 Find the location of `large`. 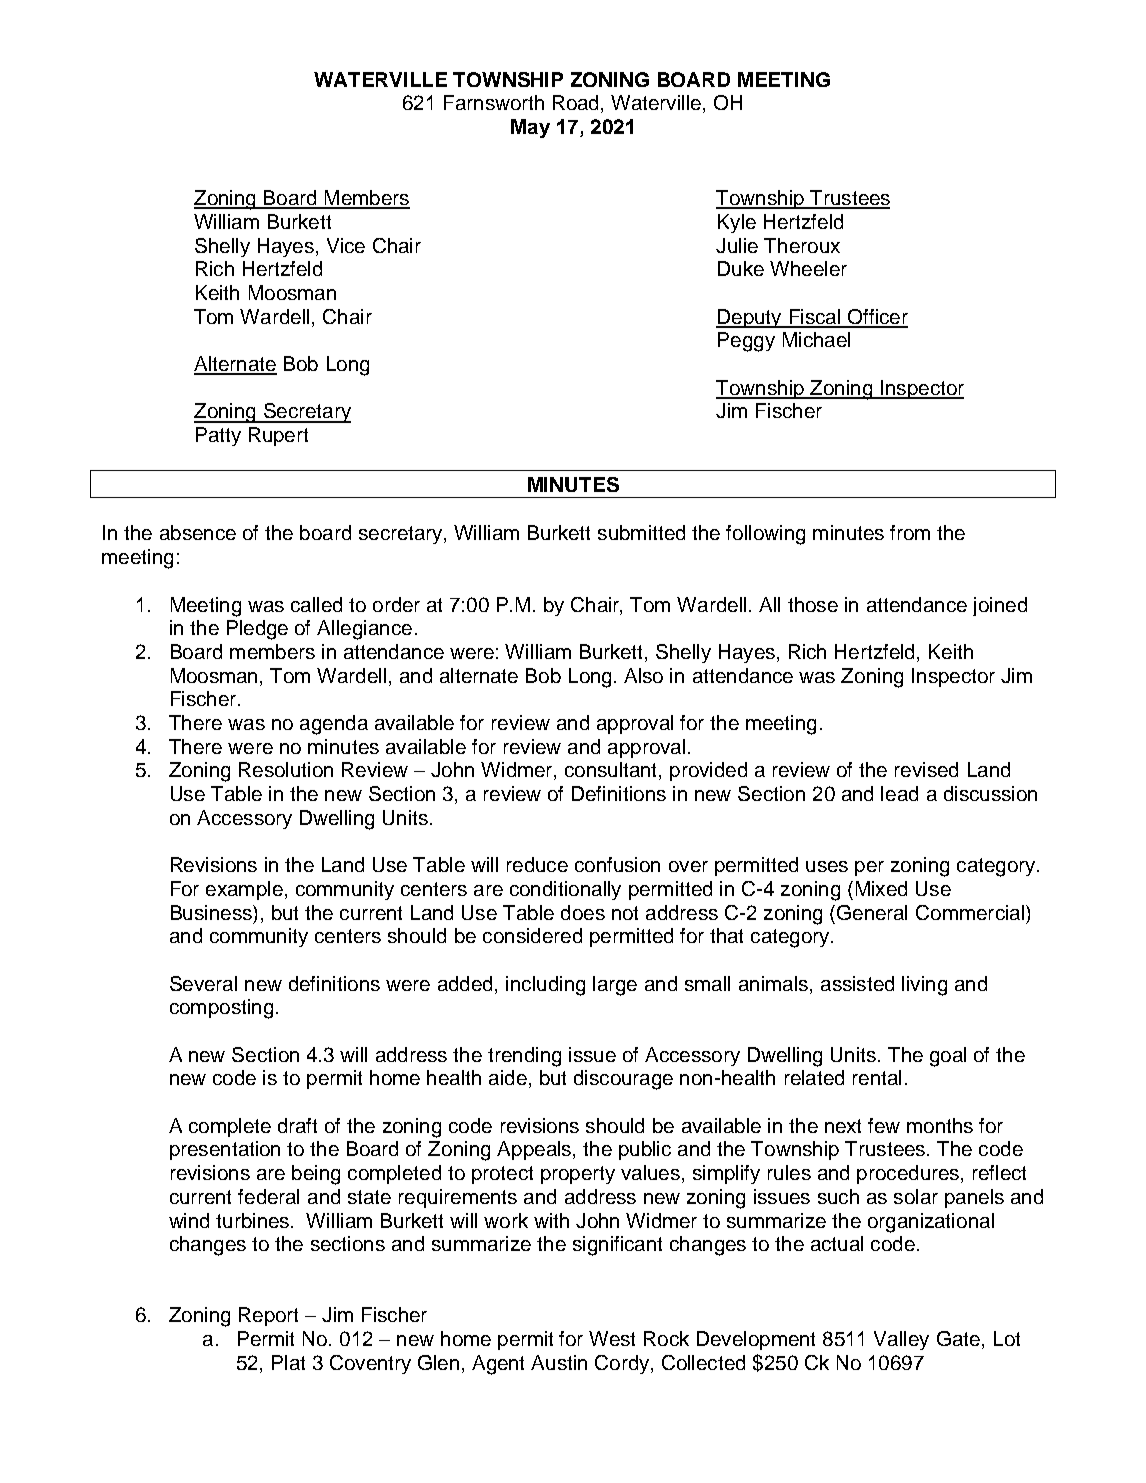

large is located at coordinates (615, 986).
